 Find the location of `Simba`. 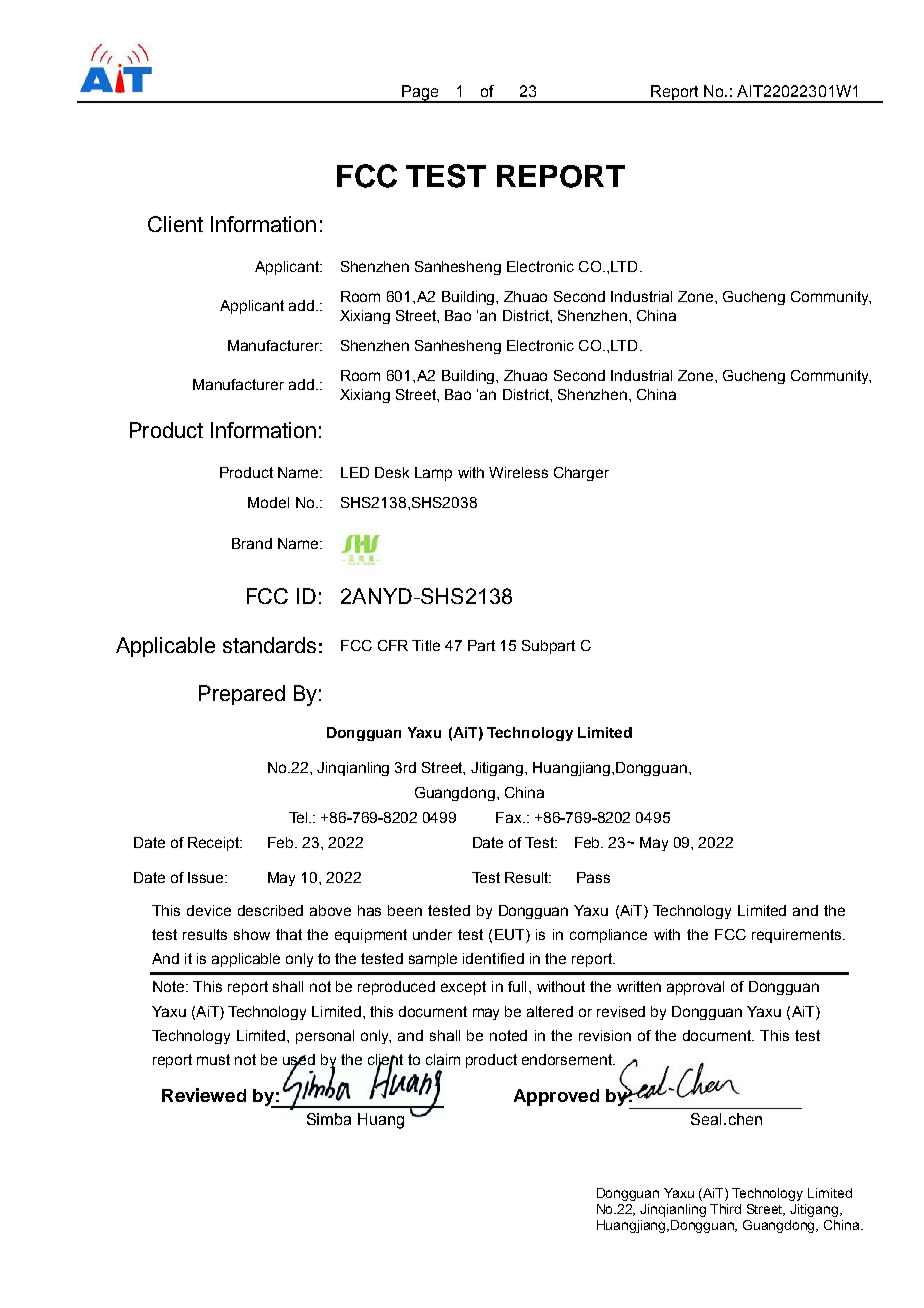

Simba is located at coordinates (329, 1119).
